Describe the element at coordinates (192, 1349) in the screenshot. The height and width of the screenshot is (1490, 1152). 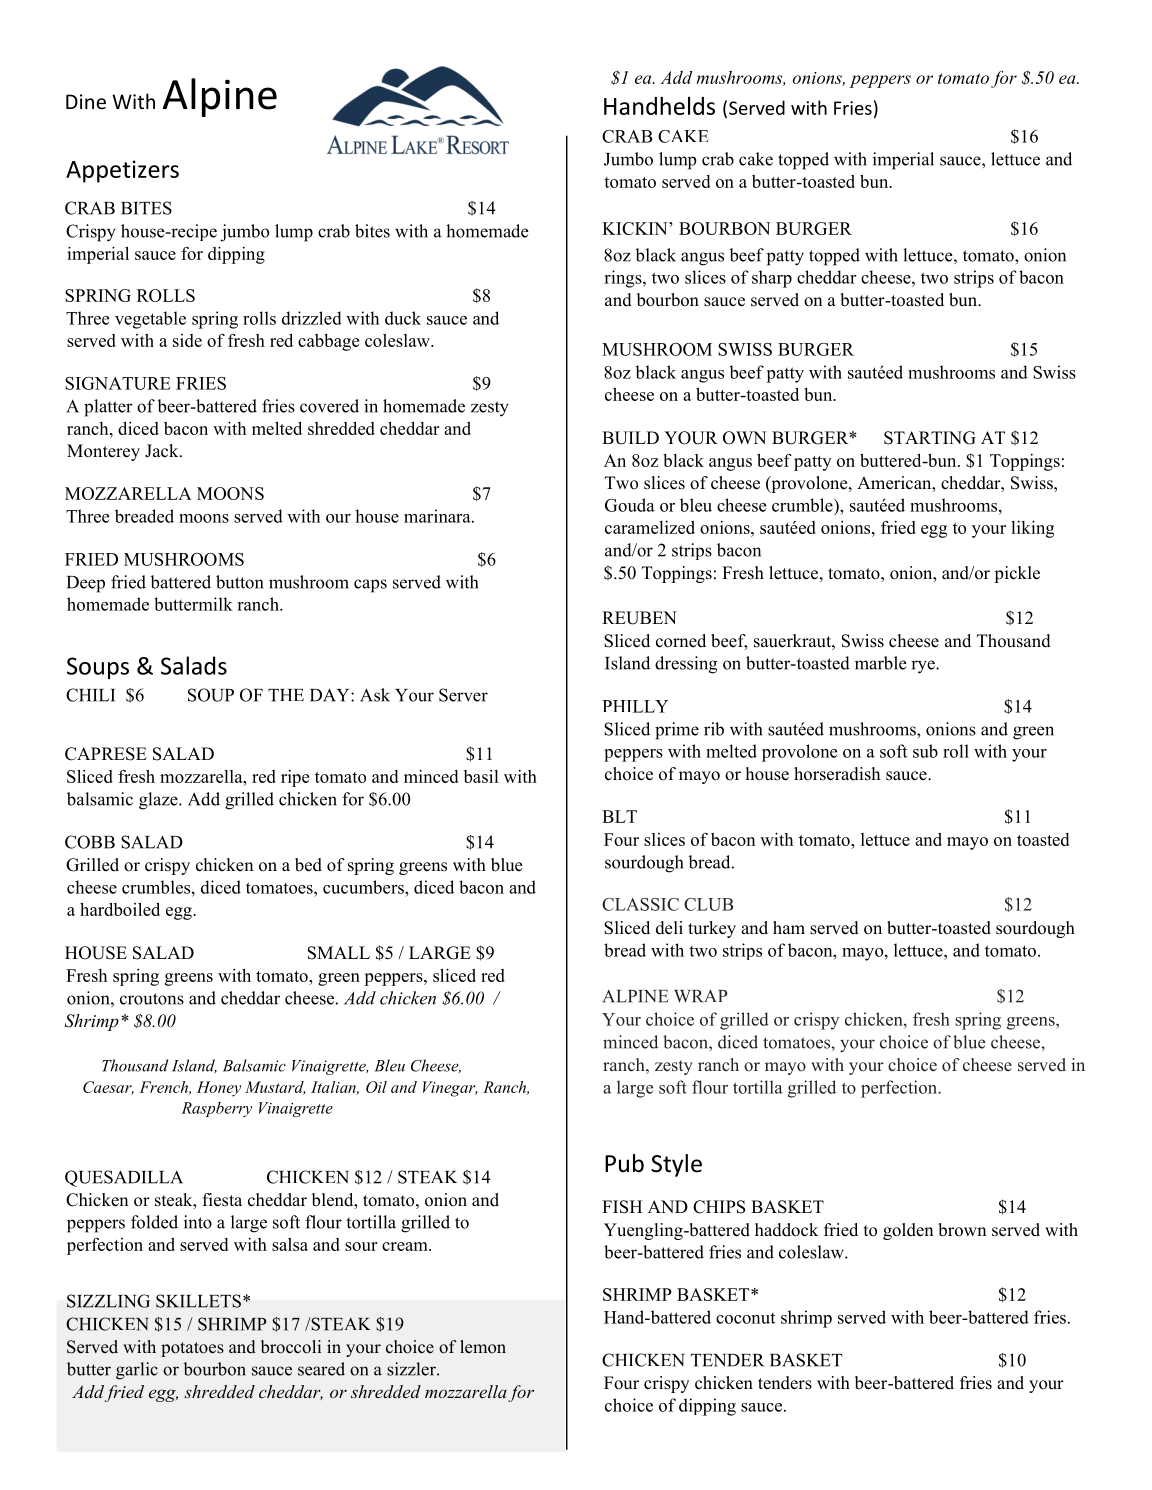
I see `potatoes` at that location.
